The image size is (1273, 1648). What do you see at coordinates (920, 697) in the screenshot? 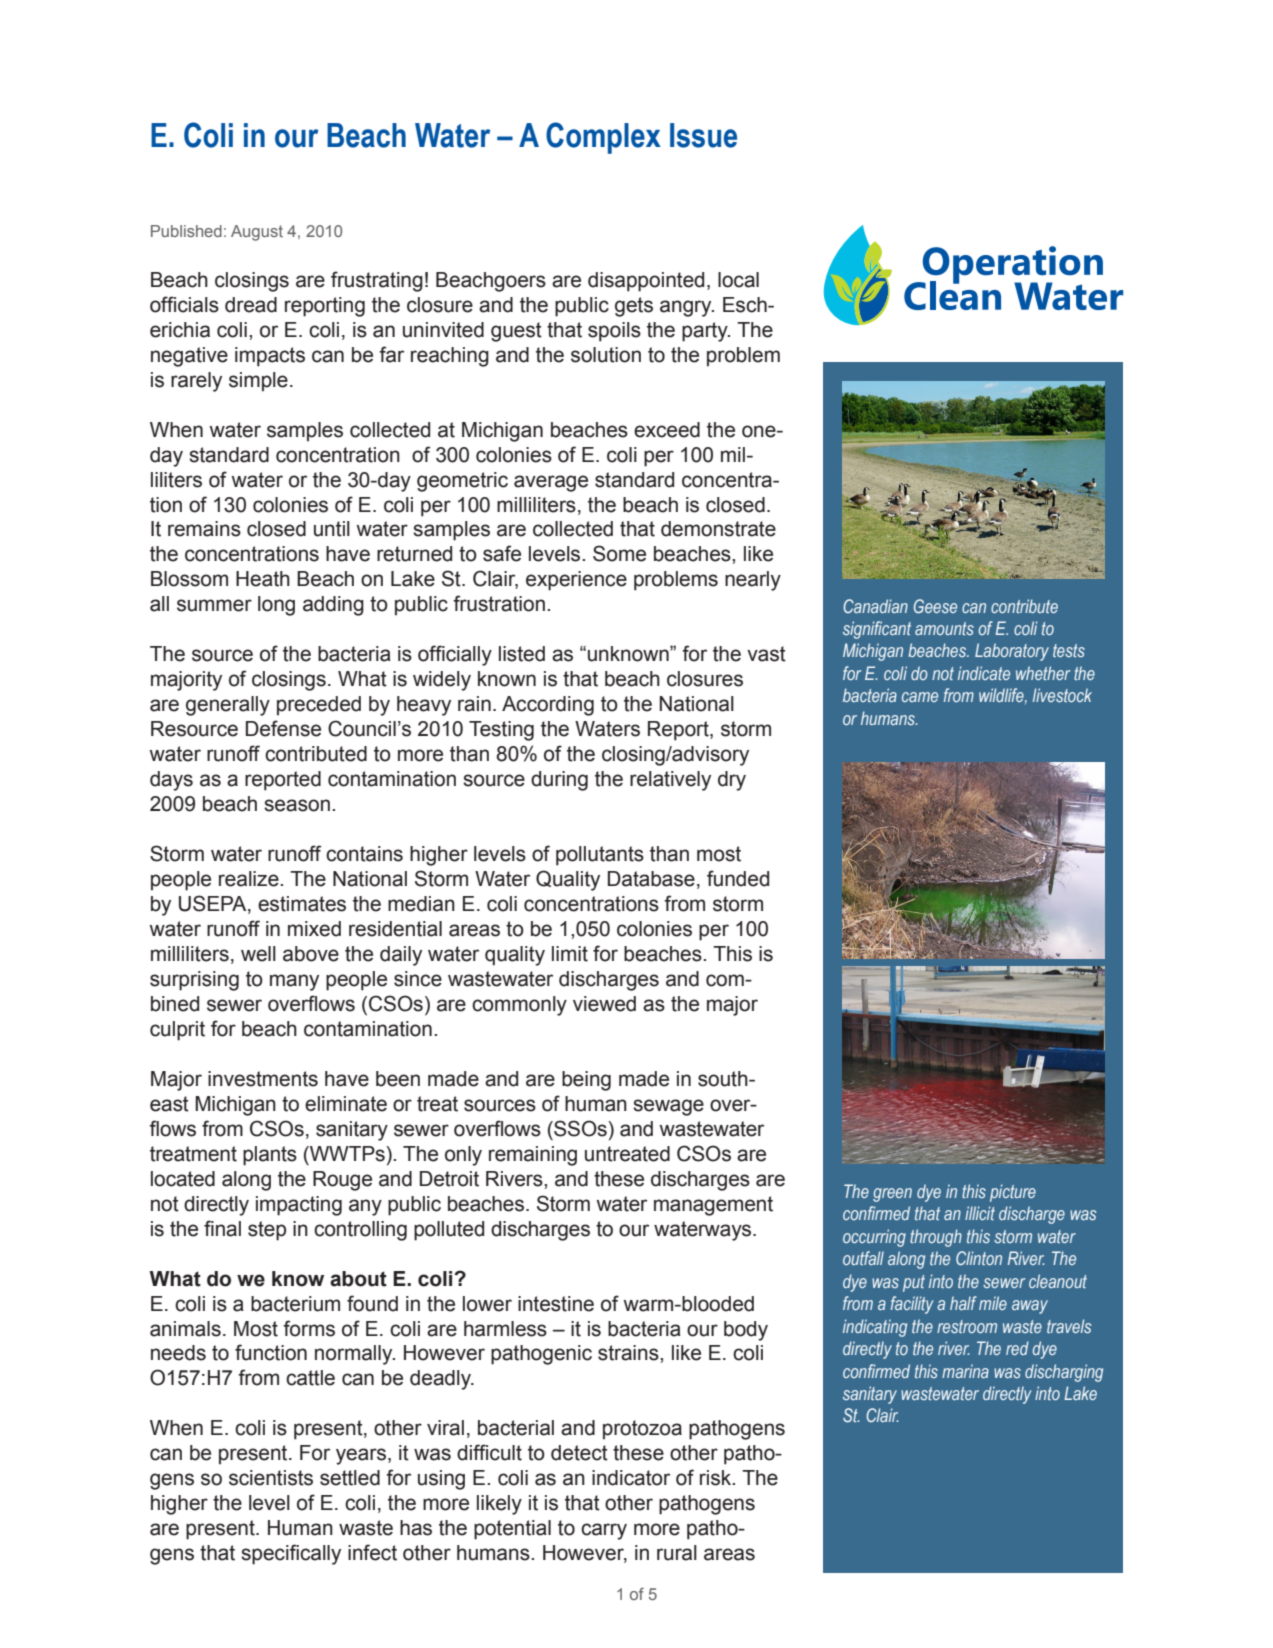
I see `came` at bounding box center [920, 697].
